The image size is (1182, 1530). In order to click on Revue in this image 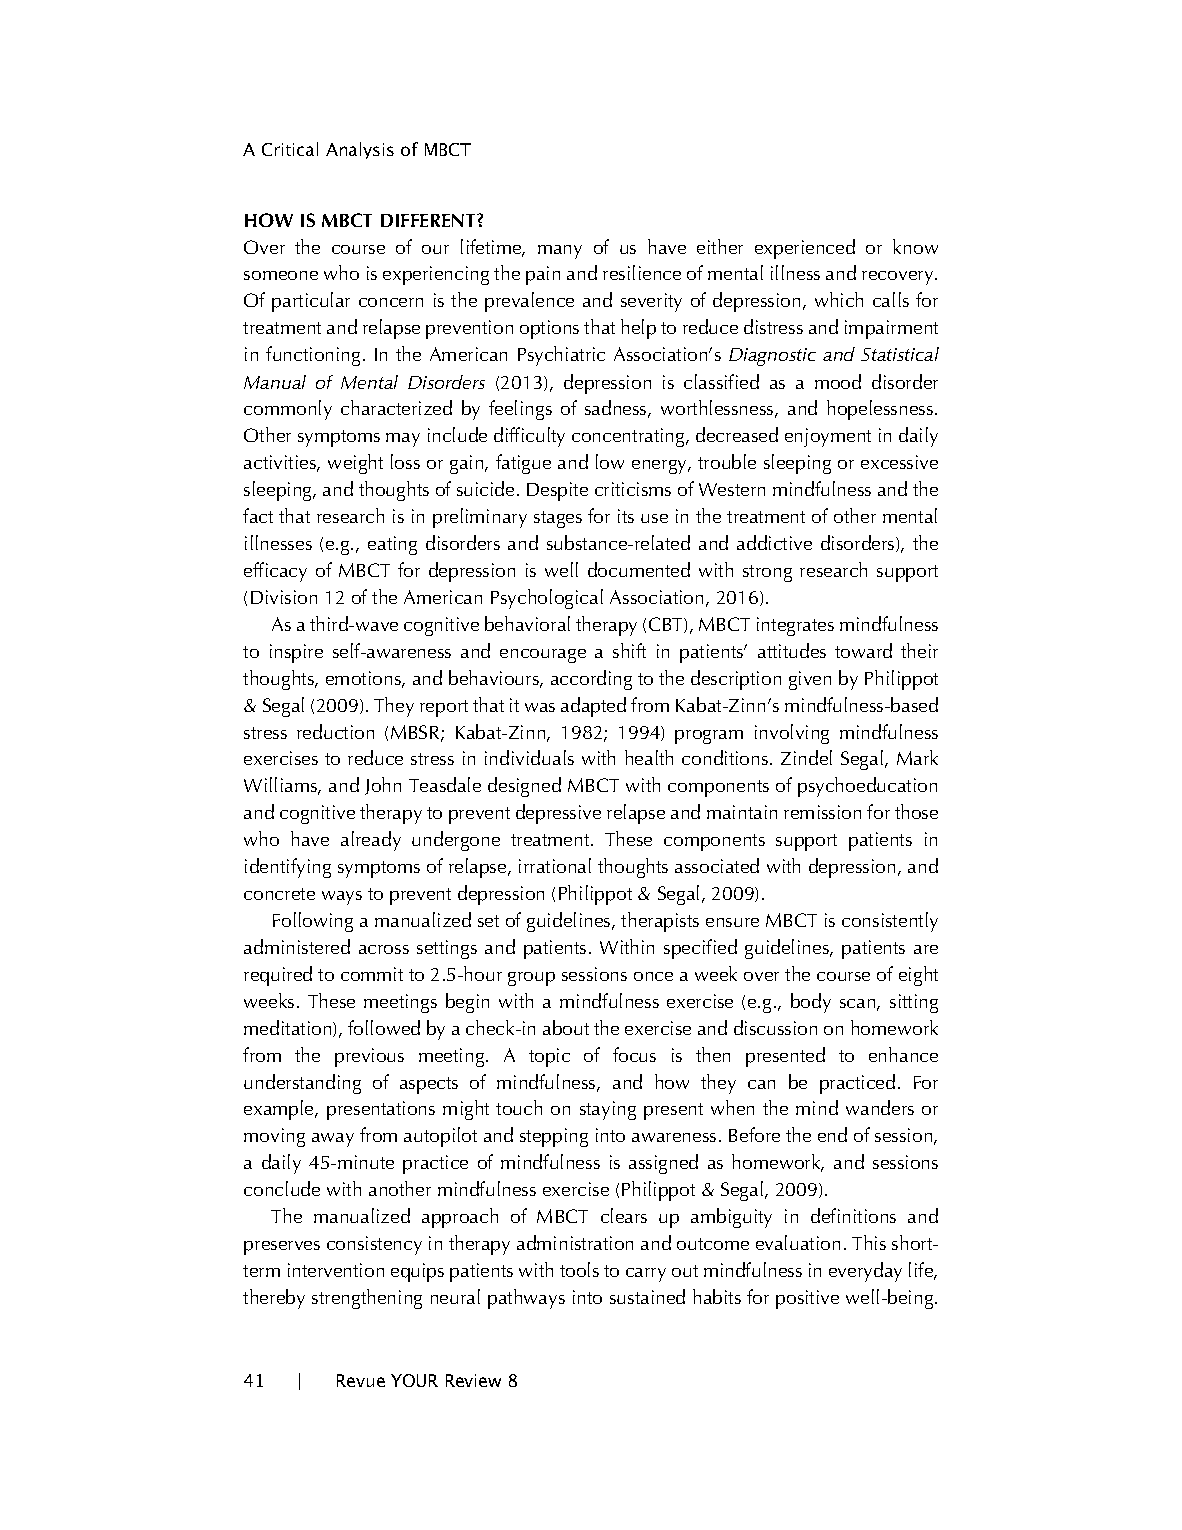, I will do `click(361, 1380)`.
